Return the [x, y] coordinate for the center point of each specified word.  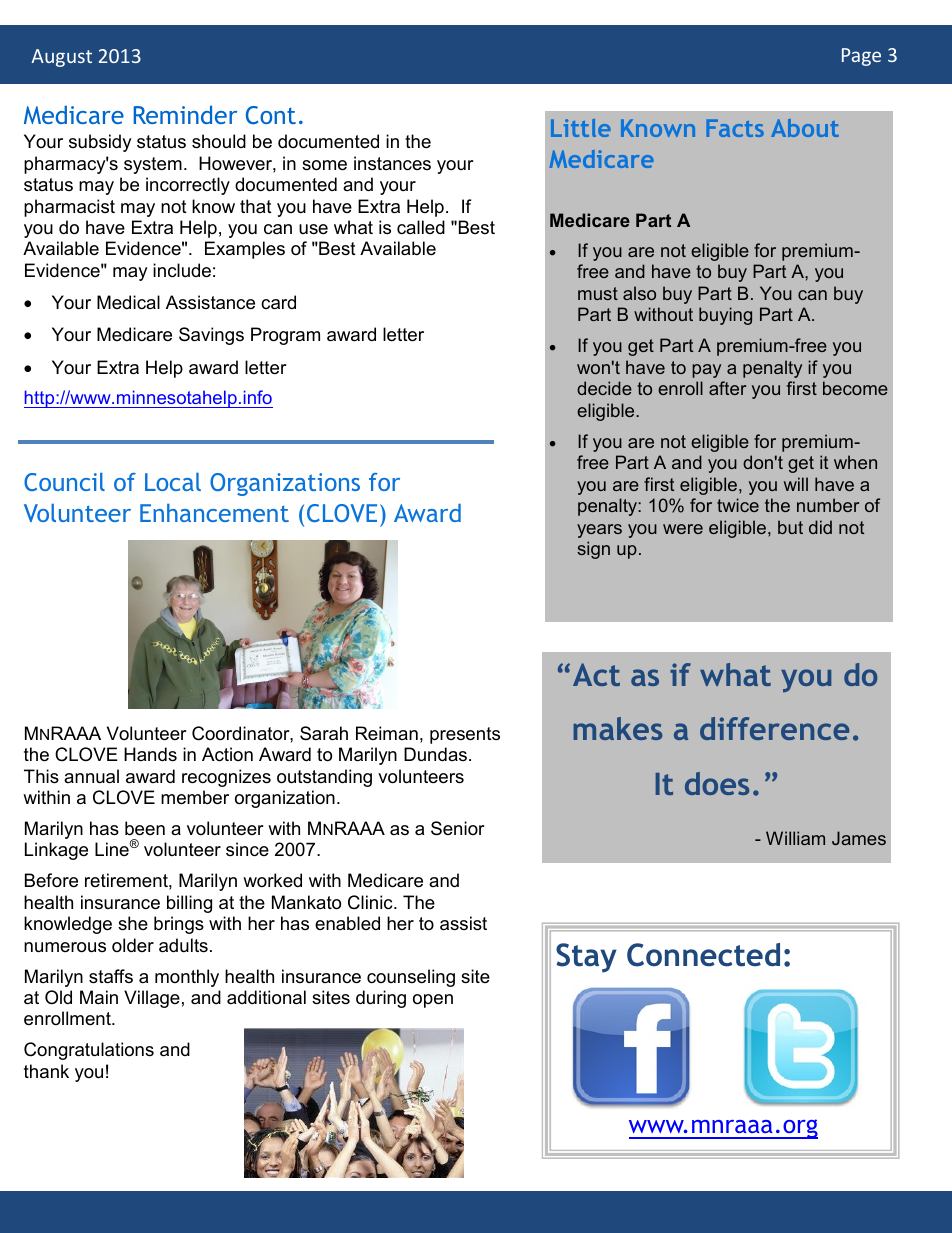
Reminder [185, 114]
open [433, 1001]
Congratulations [89, 1051]
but [790, 527]
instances [392, 163]
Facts [735, 128]
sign [593, 550]
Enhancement [214, 513]
